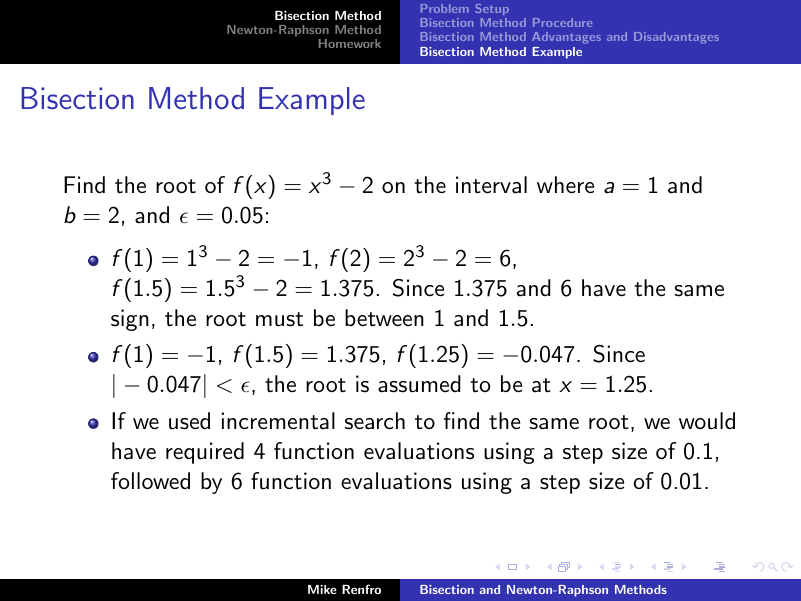 The width and height of the page is (801, 601). I want to click on Problem, so click(445, 8).
